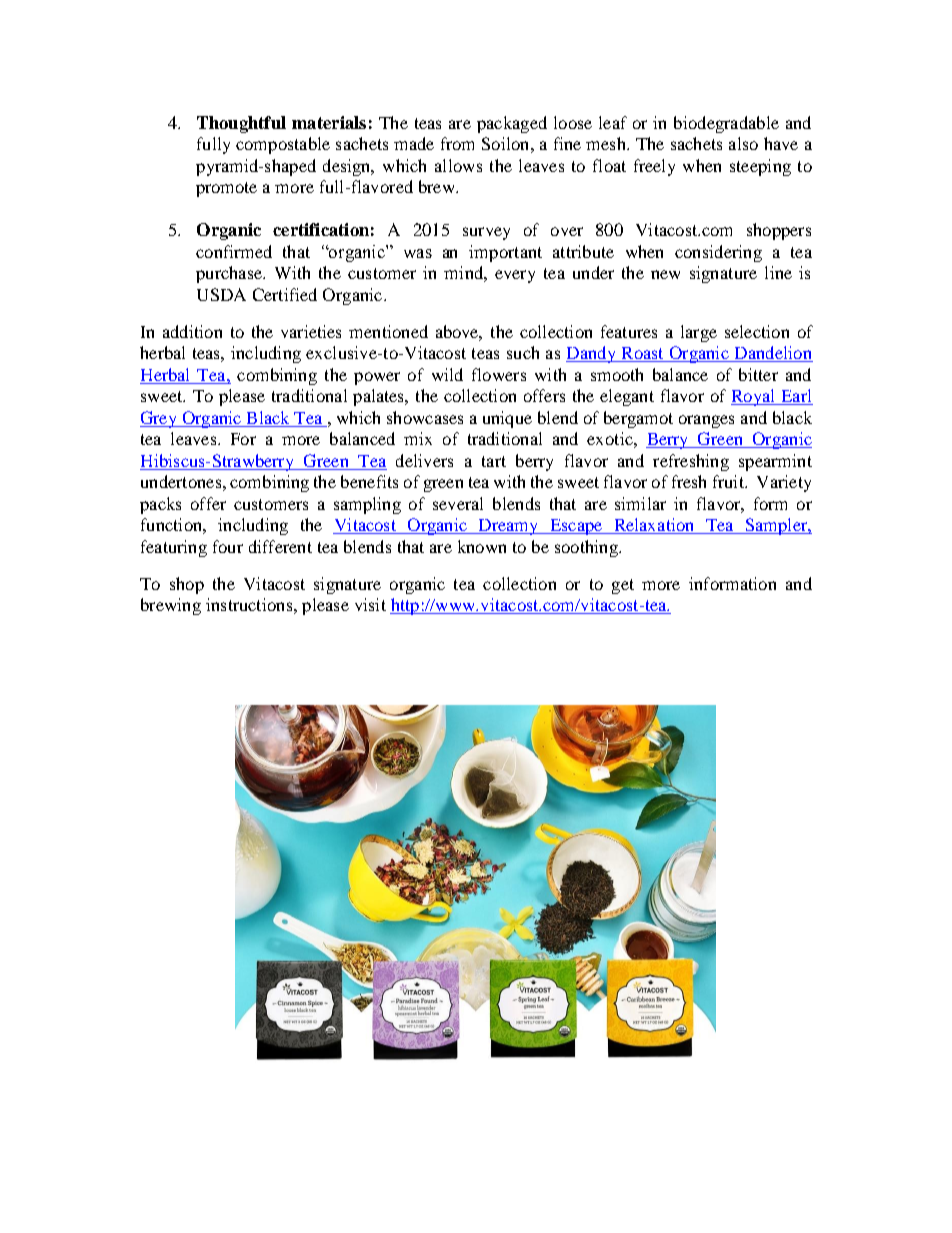  What do you see at coordinates (241, 124) in the document?
I see `Thoughtful` at bounding box center [241, 124].
